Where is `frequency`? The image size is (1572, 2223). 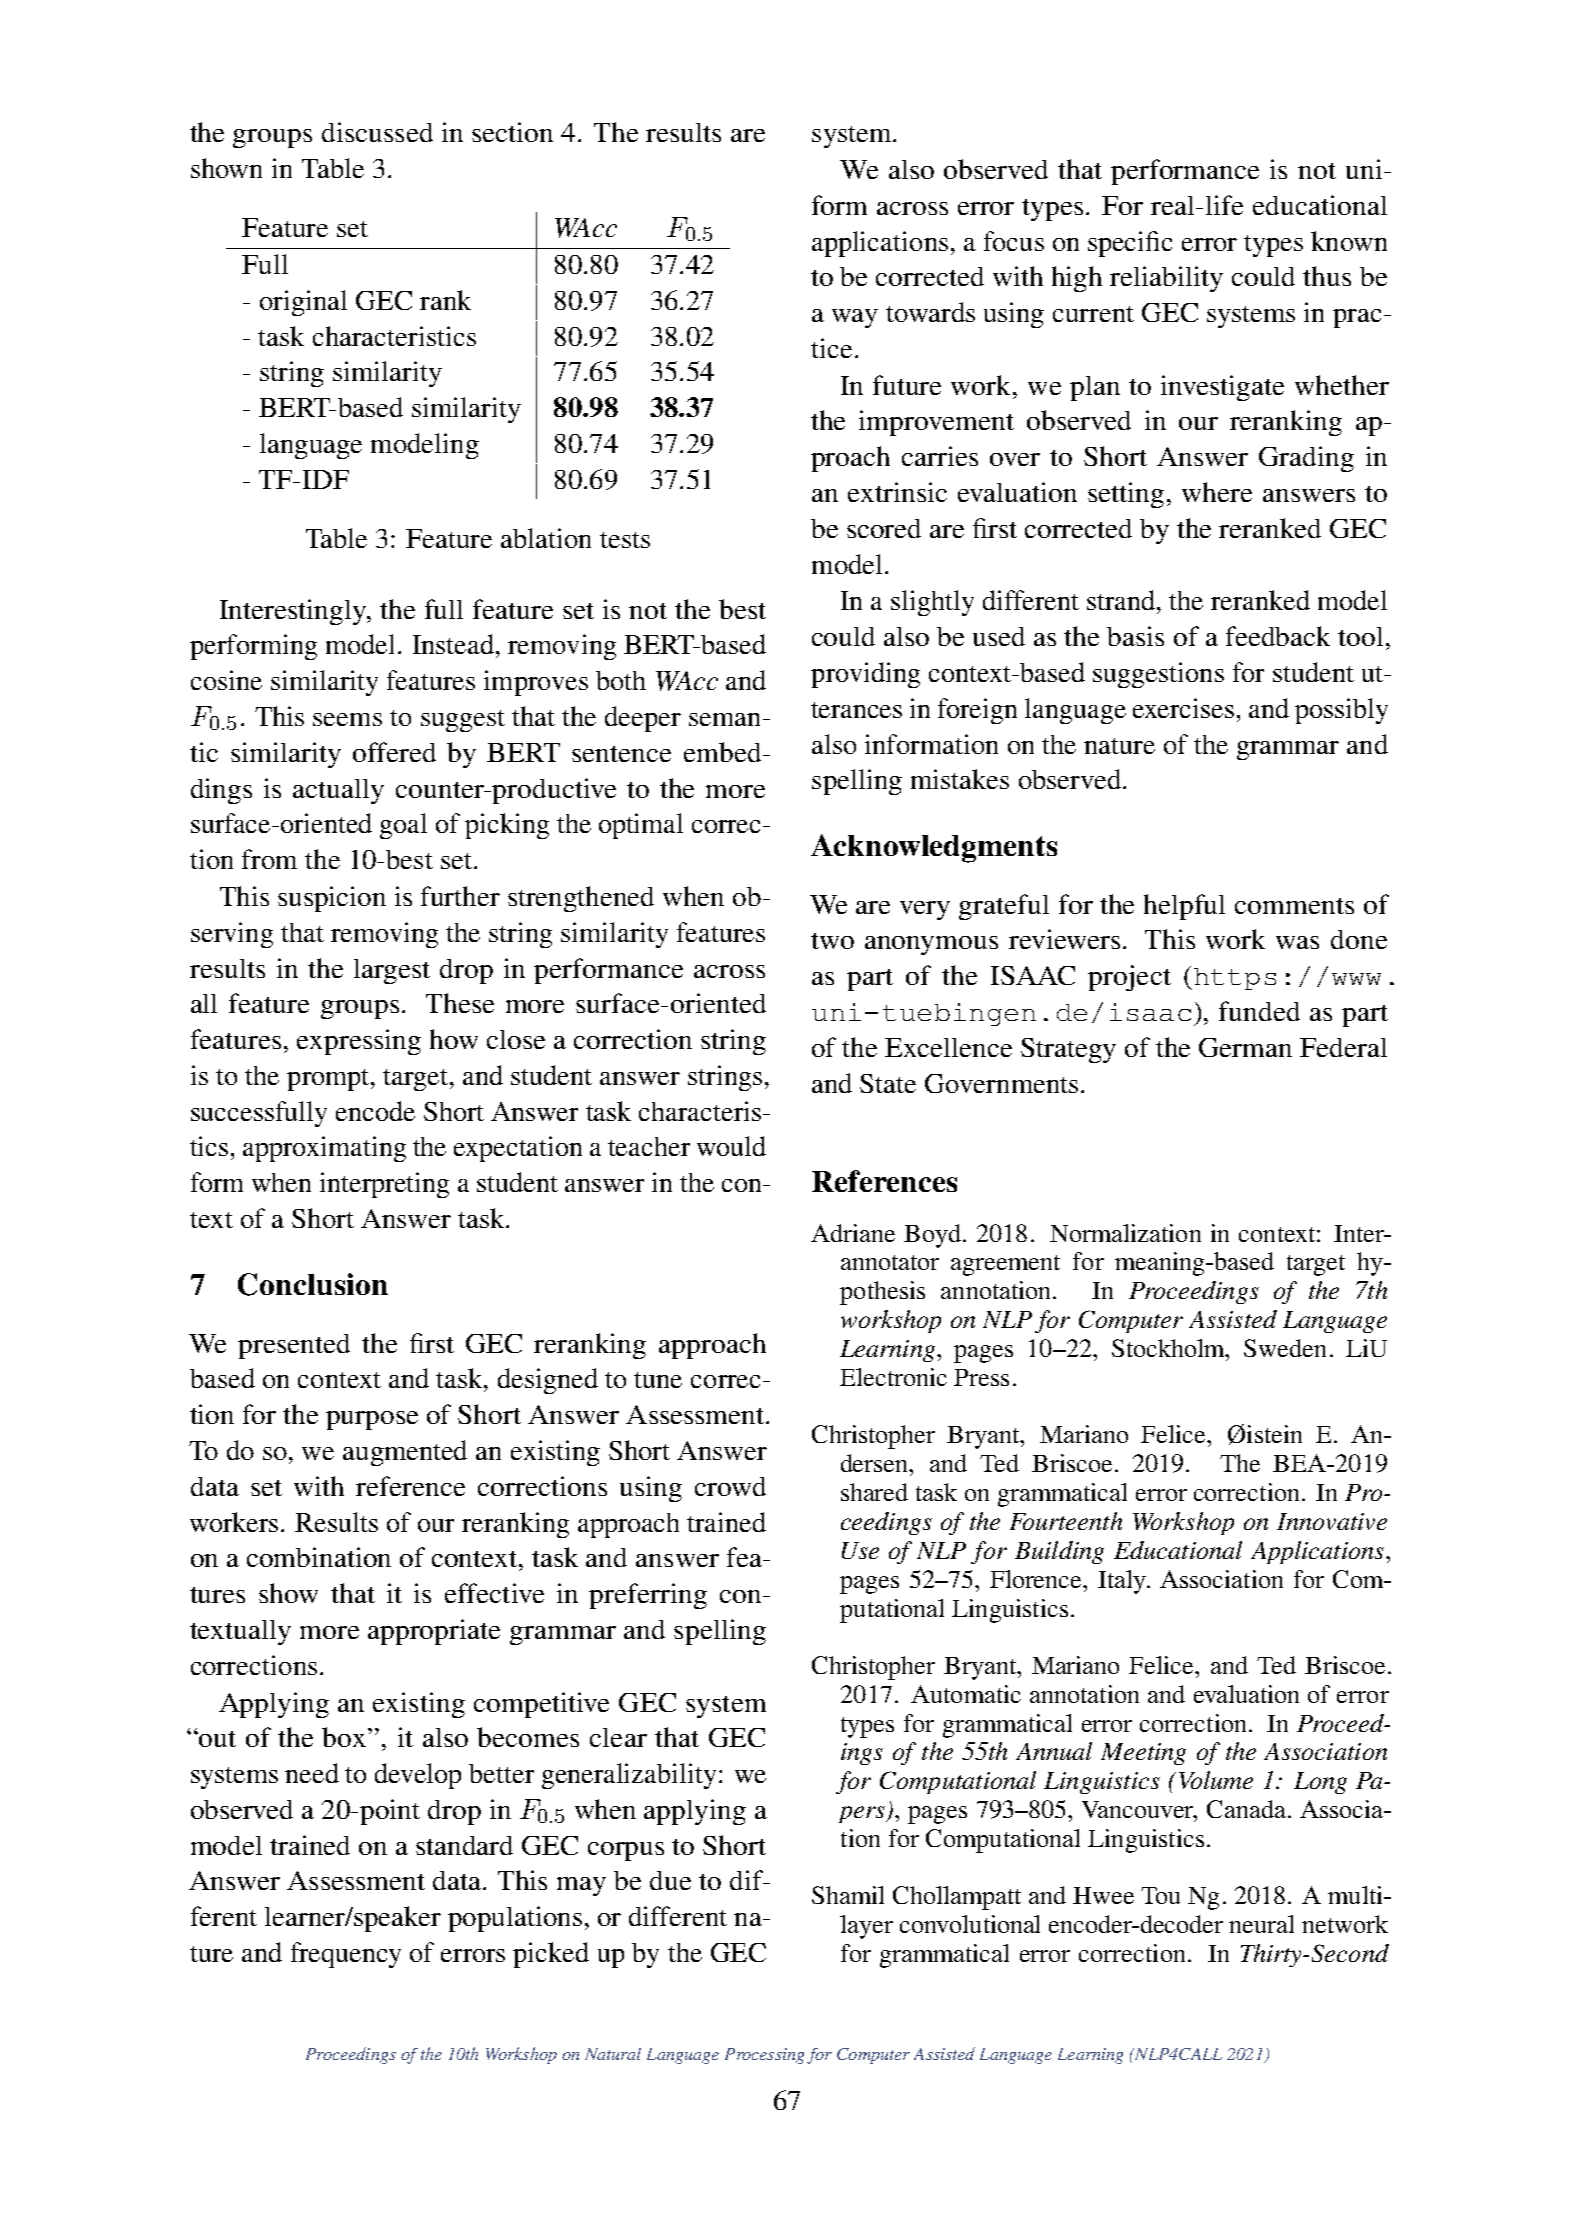 frequency is located at coordinates (346, 1955).
